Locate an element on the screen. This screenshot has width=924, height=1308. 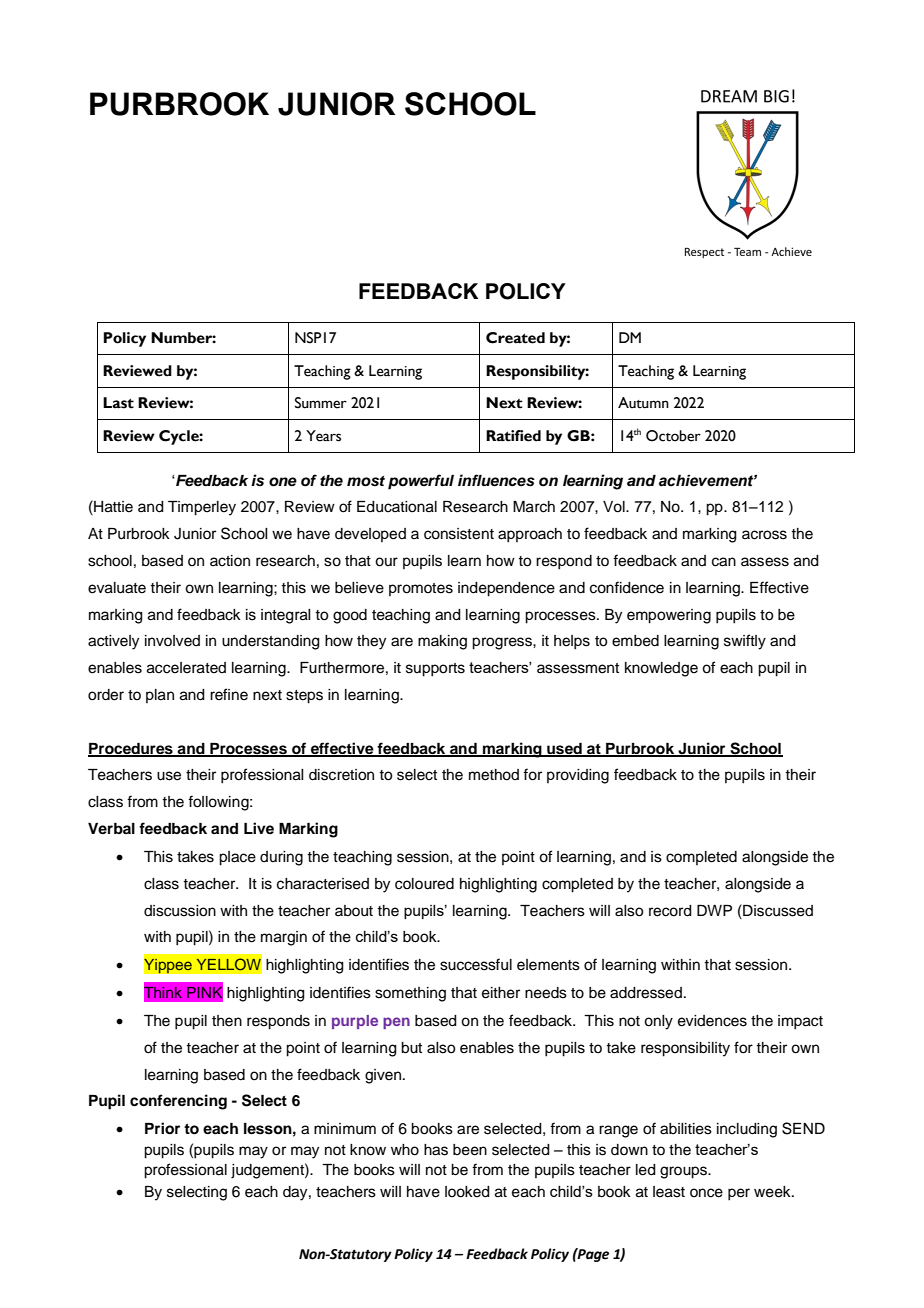
Created is located at coordinates (515, 338).
